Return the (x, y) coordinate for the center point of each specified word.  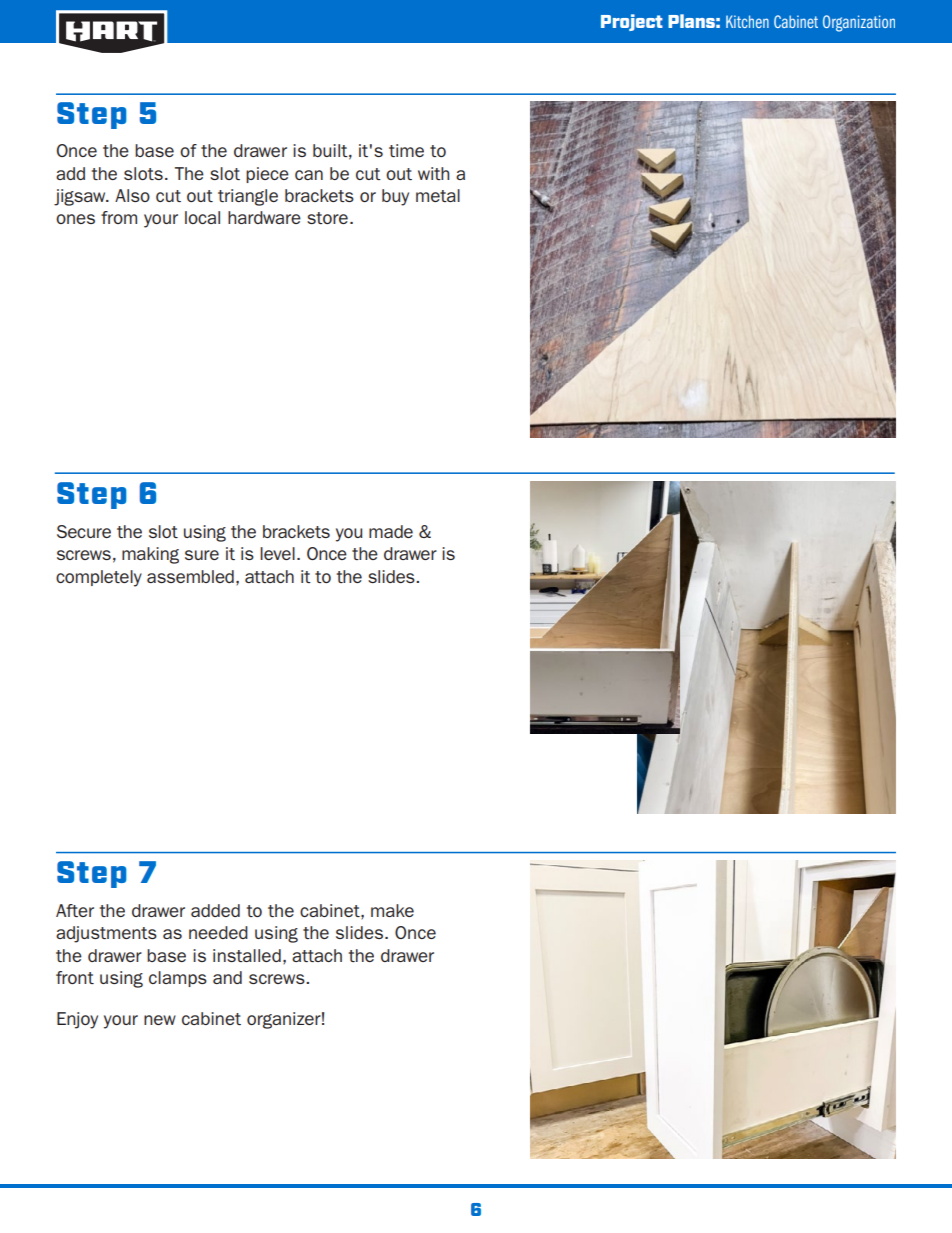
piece (267, 175)
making (150, 555)
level (277, 553)
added (215, 910)
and (227, 977)
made (391, 531)
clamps (178, 979)
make (392, 910)
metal (438, 195)
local (202, 217)
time (406, 150)
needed (218, 932)
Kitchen (747, 21)
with (433, 173)
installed (247, 955)
